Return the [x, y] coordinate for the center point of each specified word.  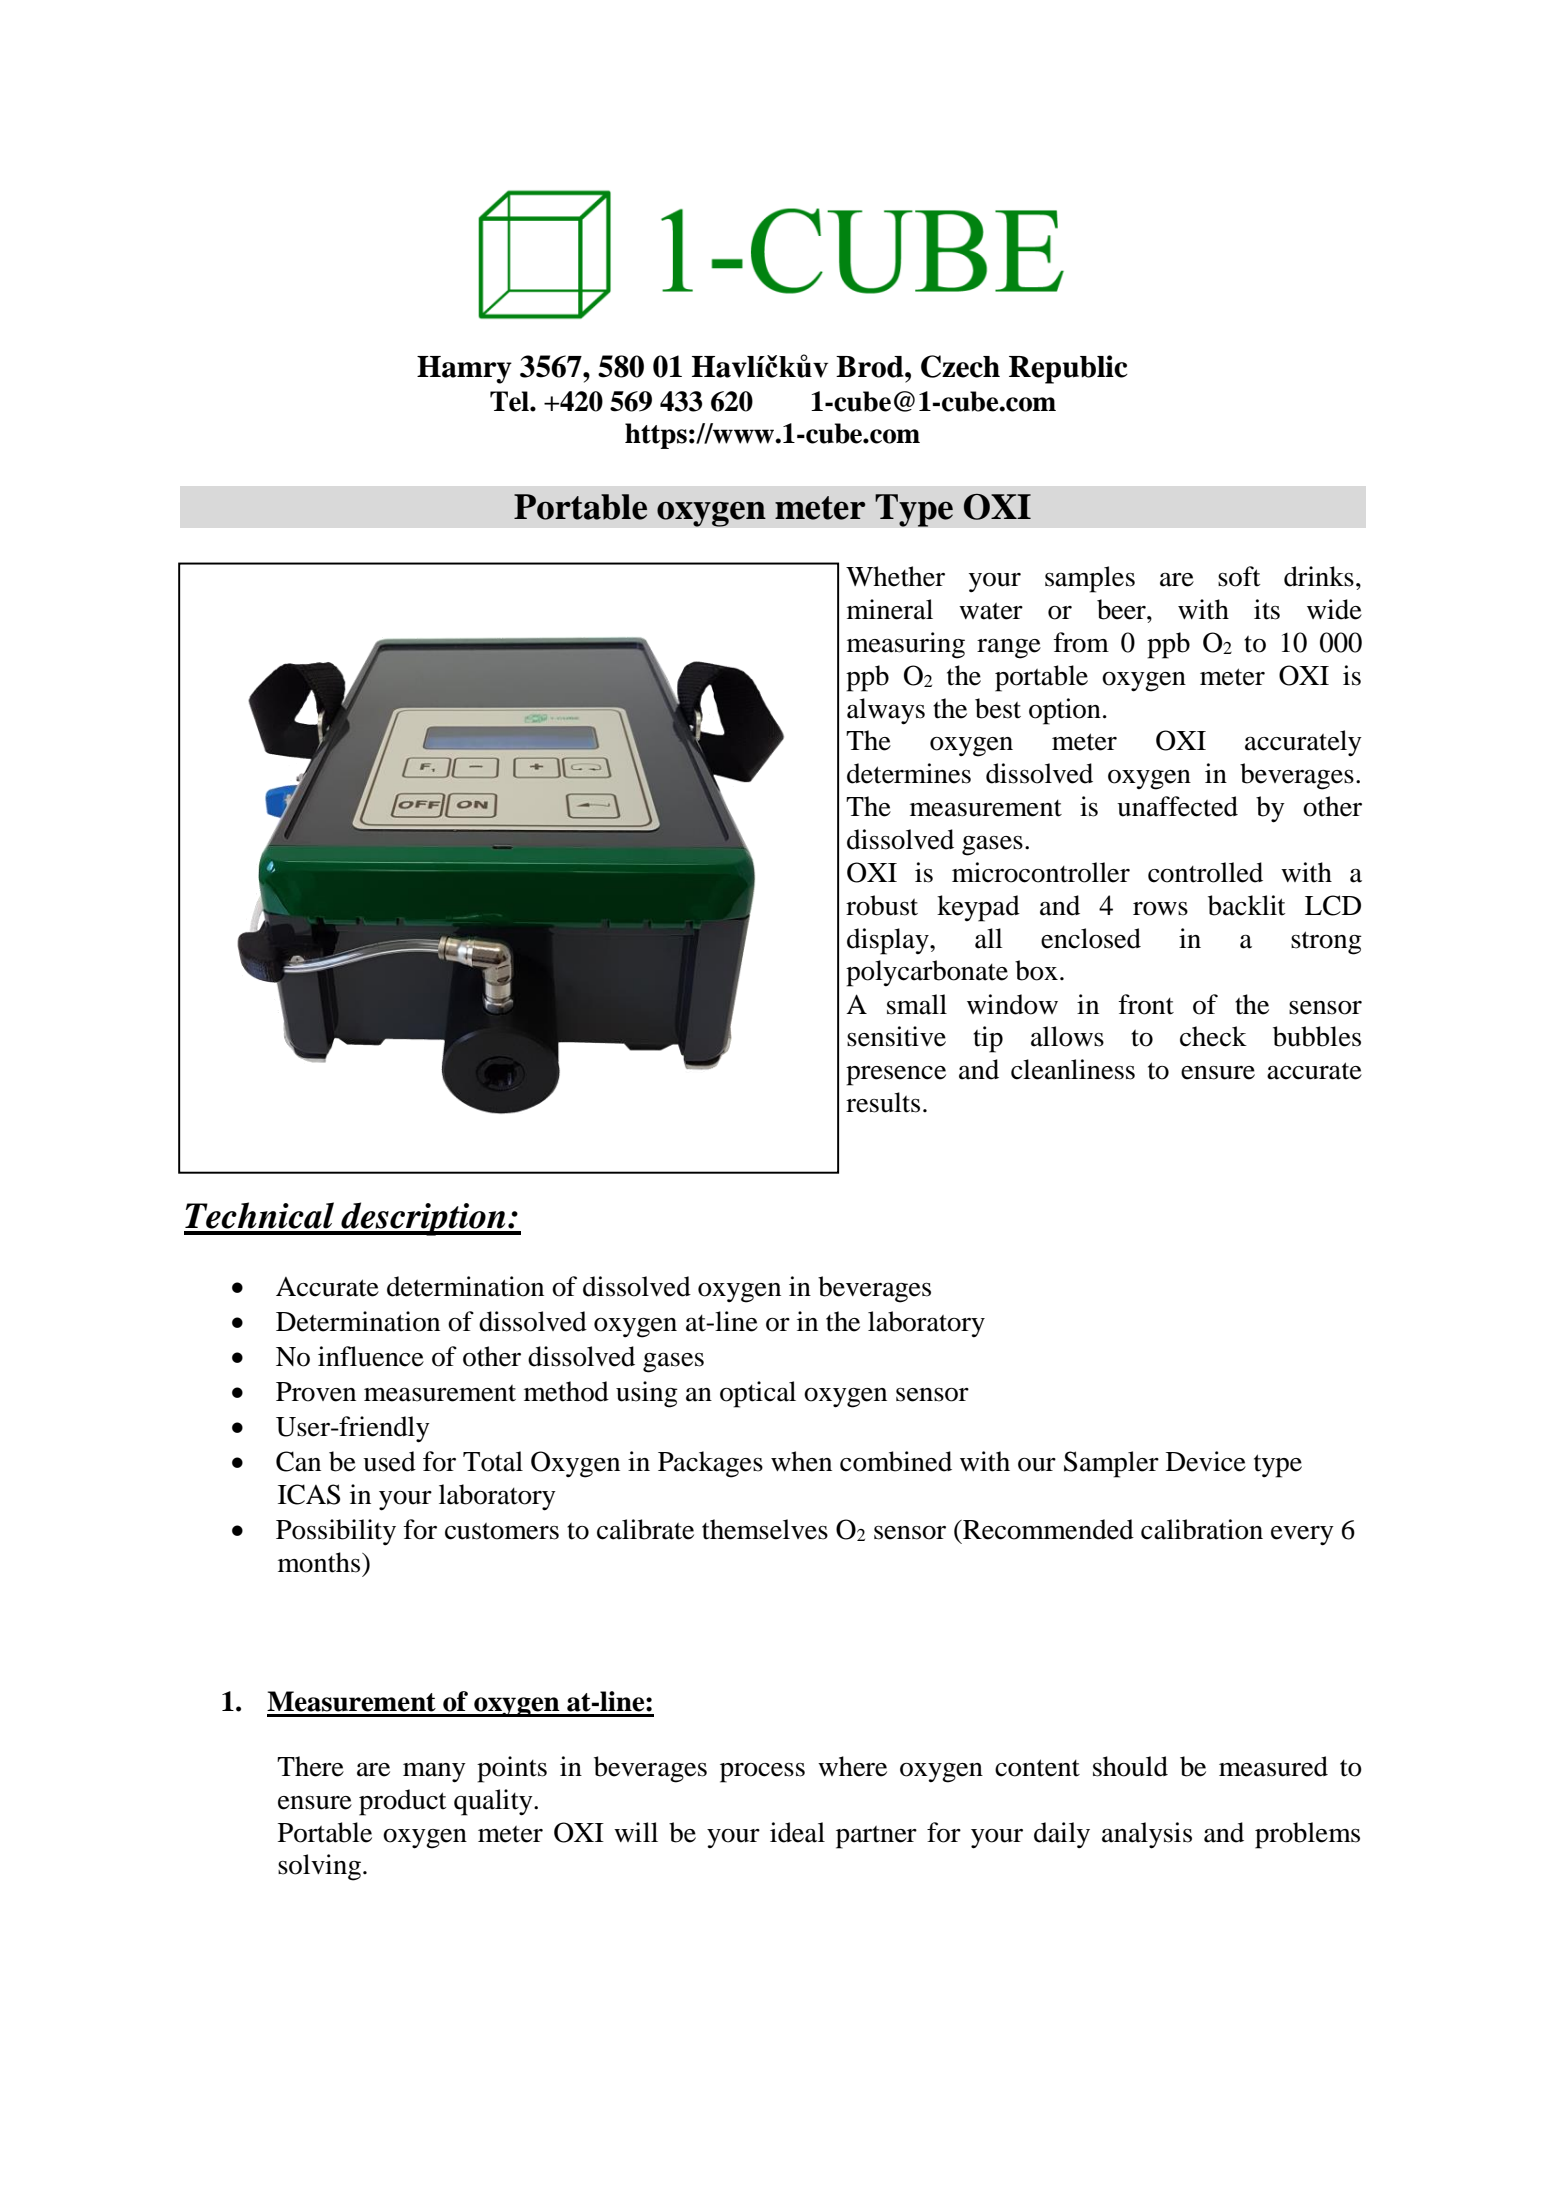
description [423, 1219]
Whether [895, 576]
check [1213, 1036]
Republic [1068, 369]
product [402, 1802]
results [883, 1102]
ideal [797, 1832]
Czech [960, 366]
